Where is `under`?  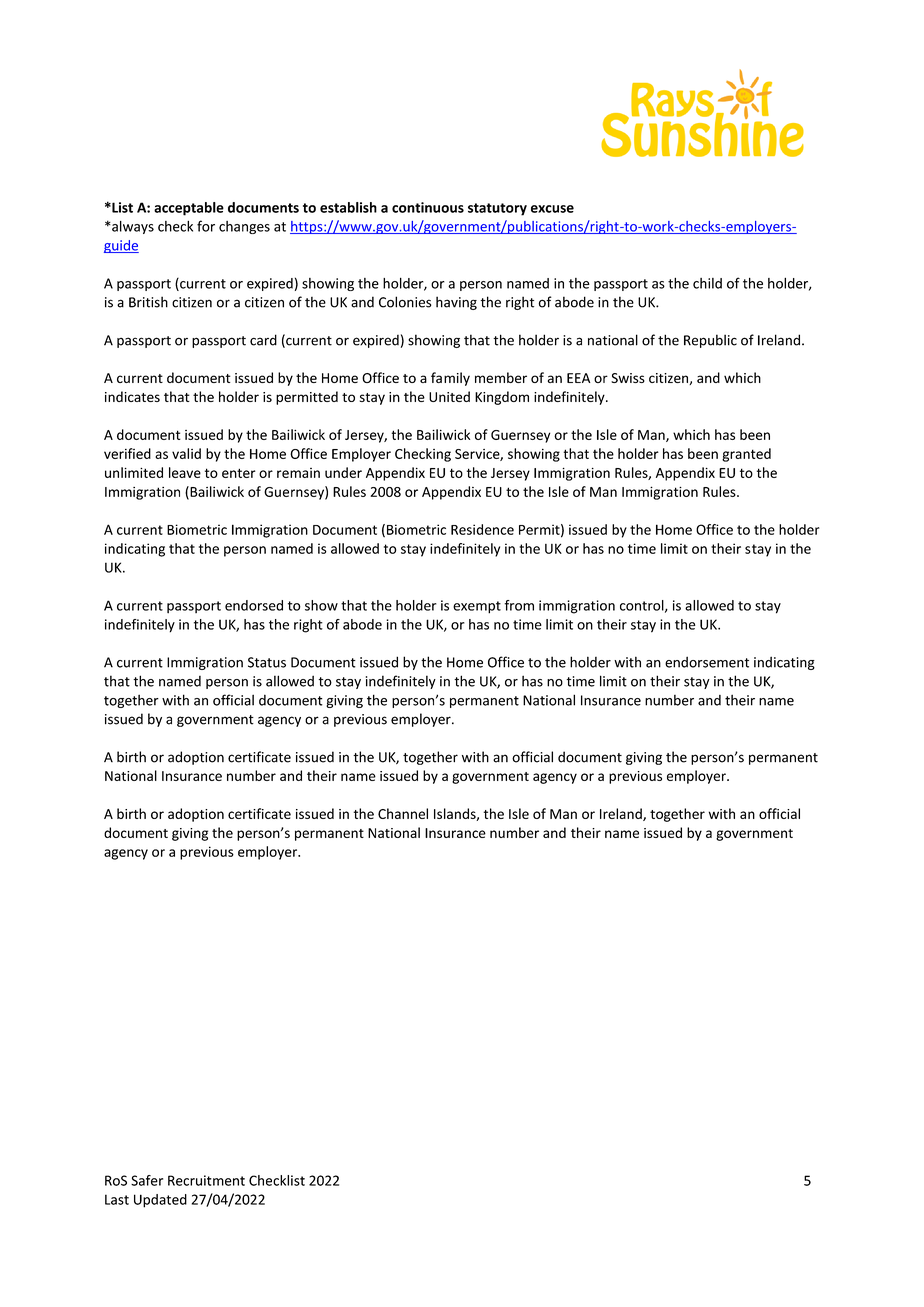
under is located at coordinates (343, 472).
